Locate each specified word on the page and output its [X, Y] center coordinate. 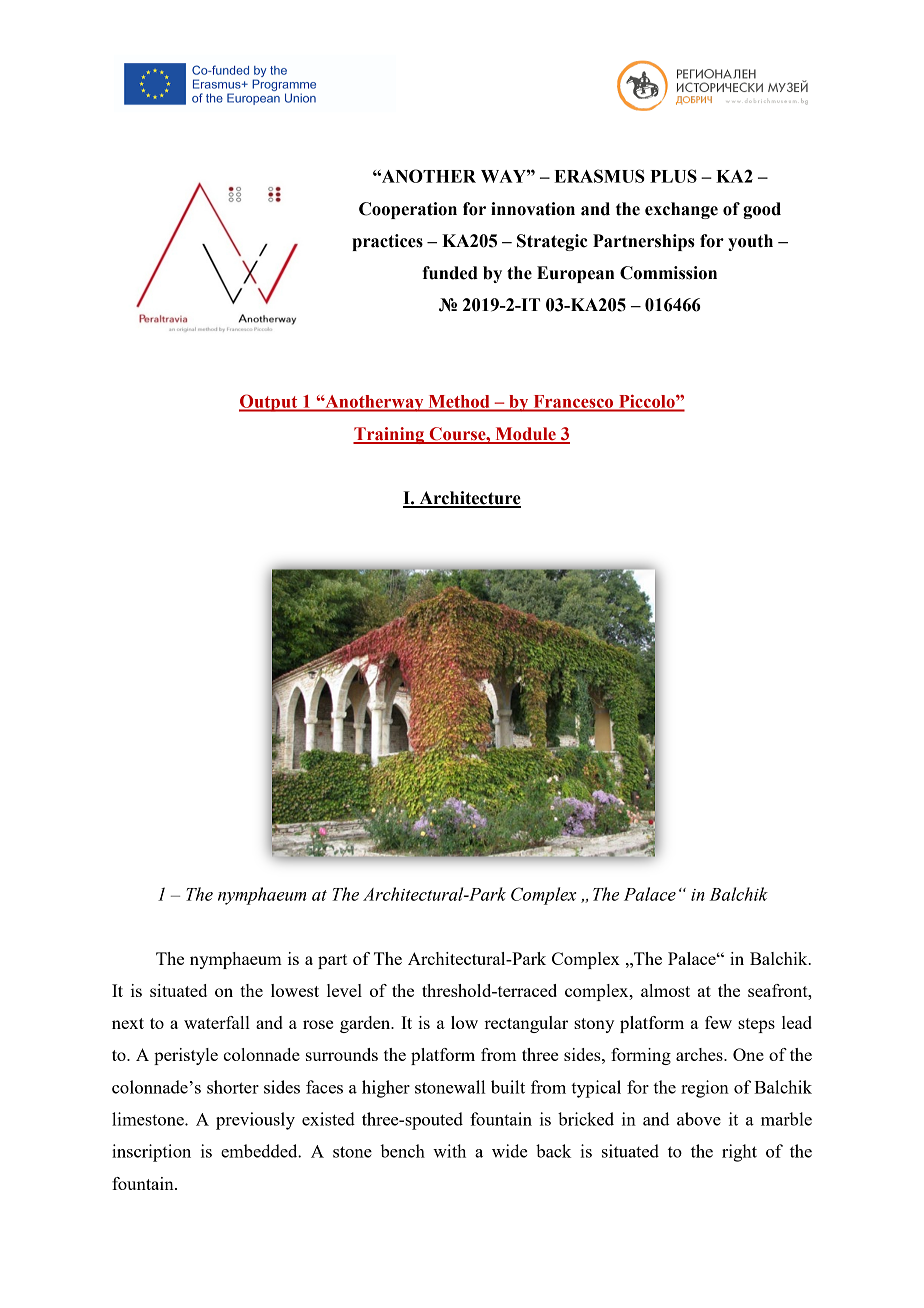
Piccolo [648, 401]
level [344, 990]
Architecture [469, 499]
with [449, 1151]
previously [255, 1121]
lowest [295, 990]
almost [665, 990]
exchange [681, 210]
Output [269, 403]
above [699, 1119]
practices [387, 242]
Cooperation [408, 210]
